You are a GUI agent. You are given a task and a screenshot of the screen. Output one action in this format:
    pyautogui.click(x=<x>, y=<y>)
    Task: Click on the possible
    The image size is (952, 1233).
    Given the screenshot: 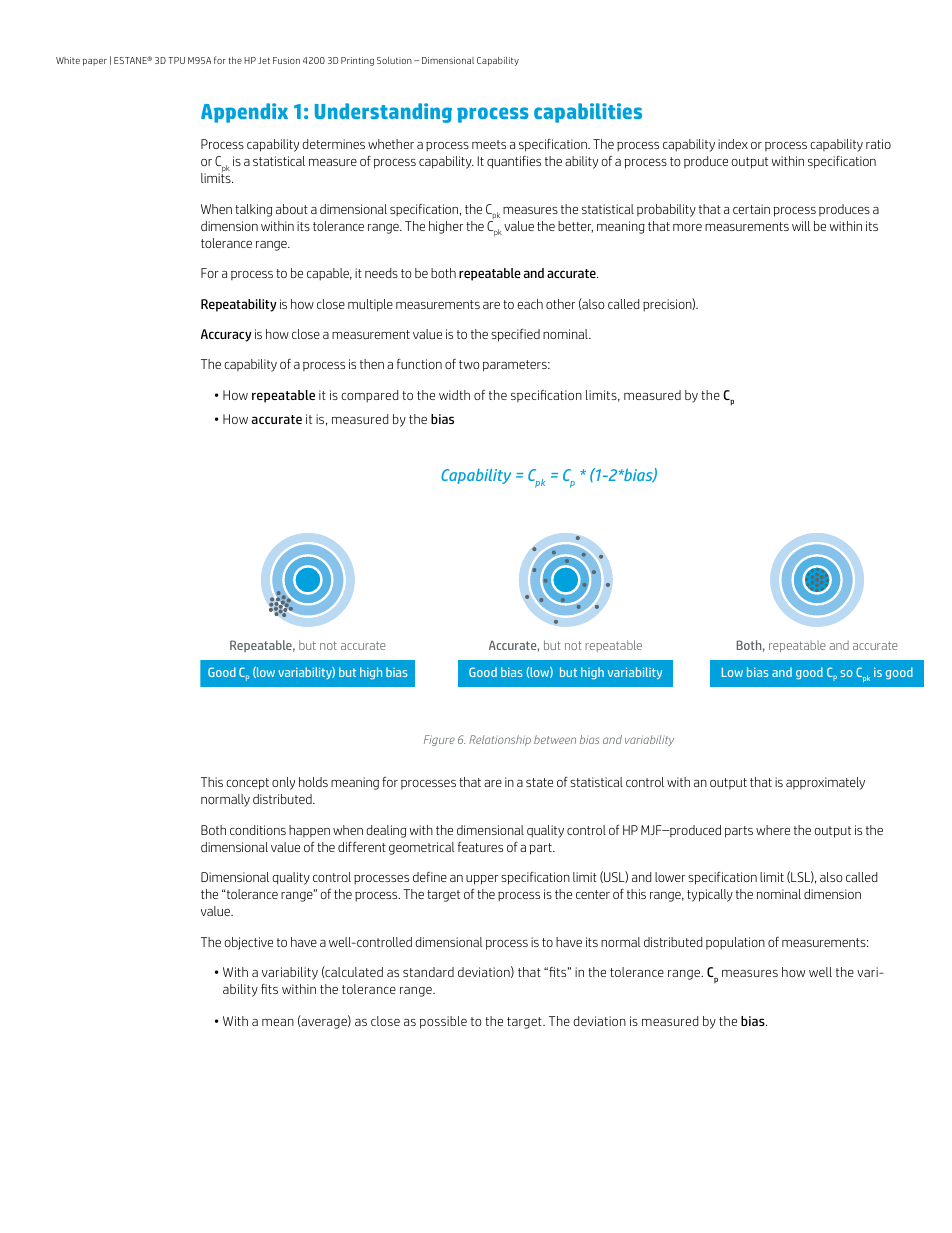 What is the action you would take?
    pyautogui.click(x=443, y=1022)
